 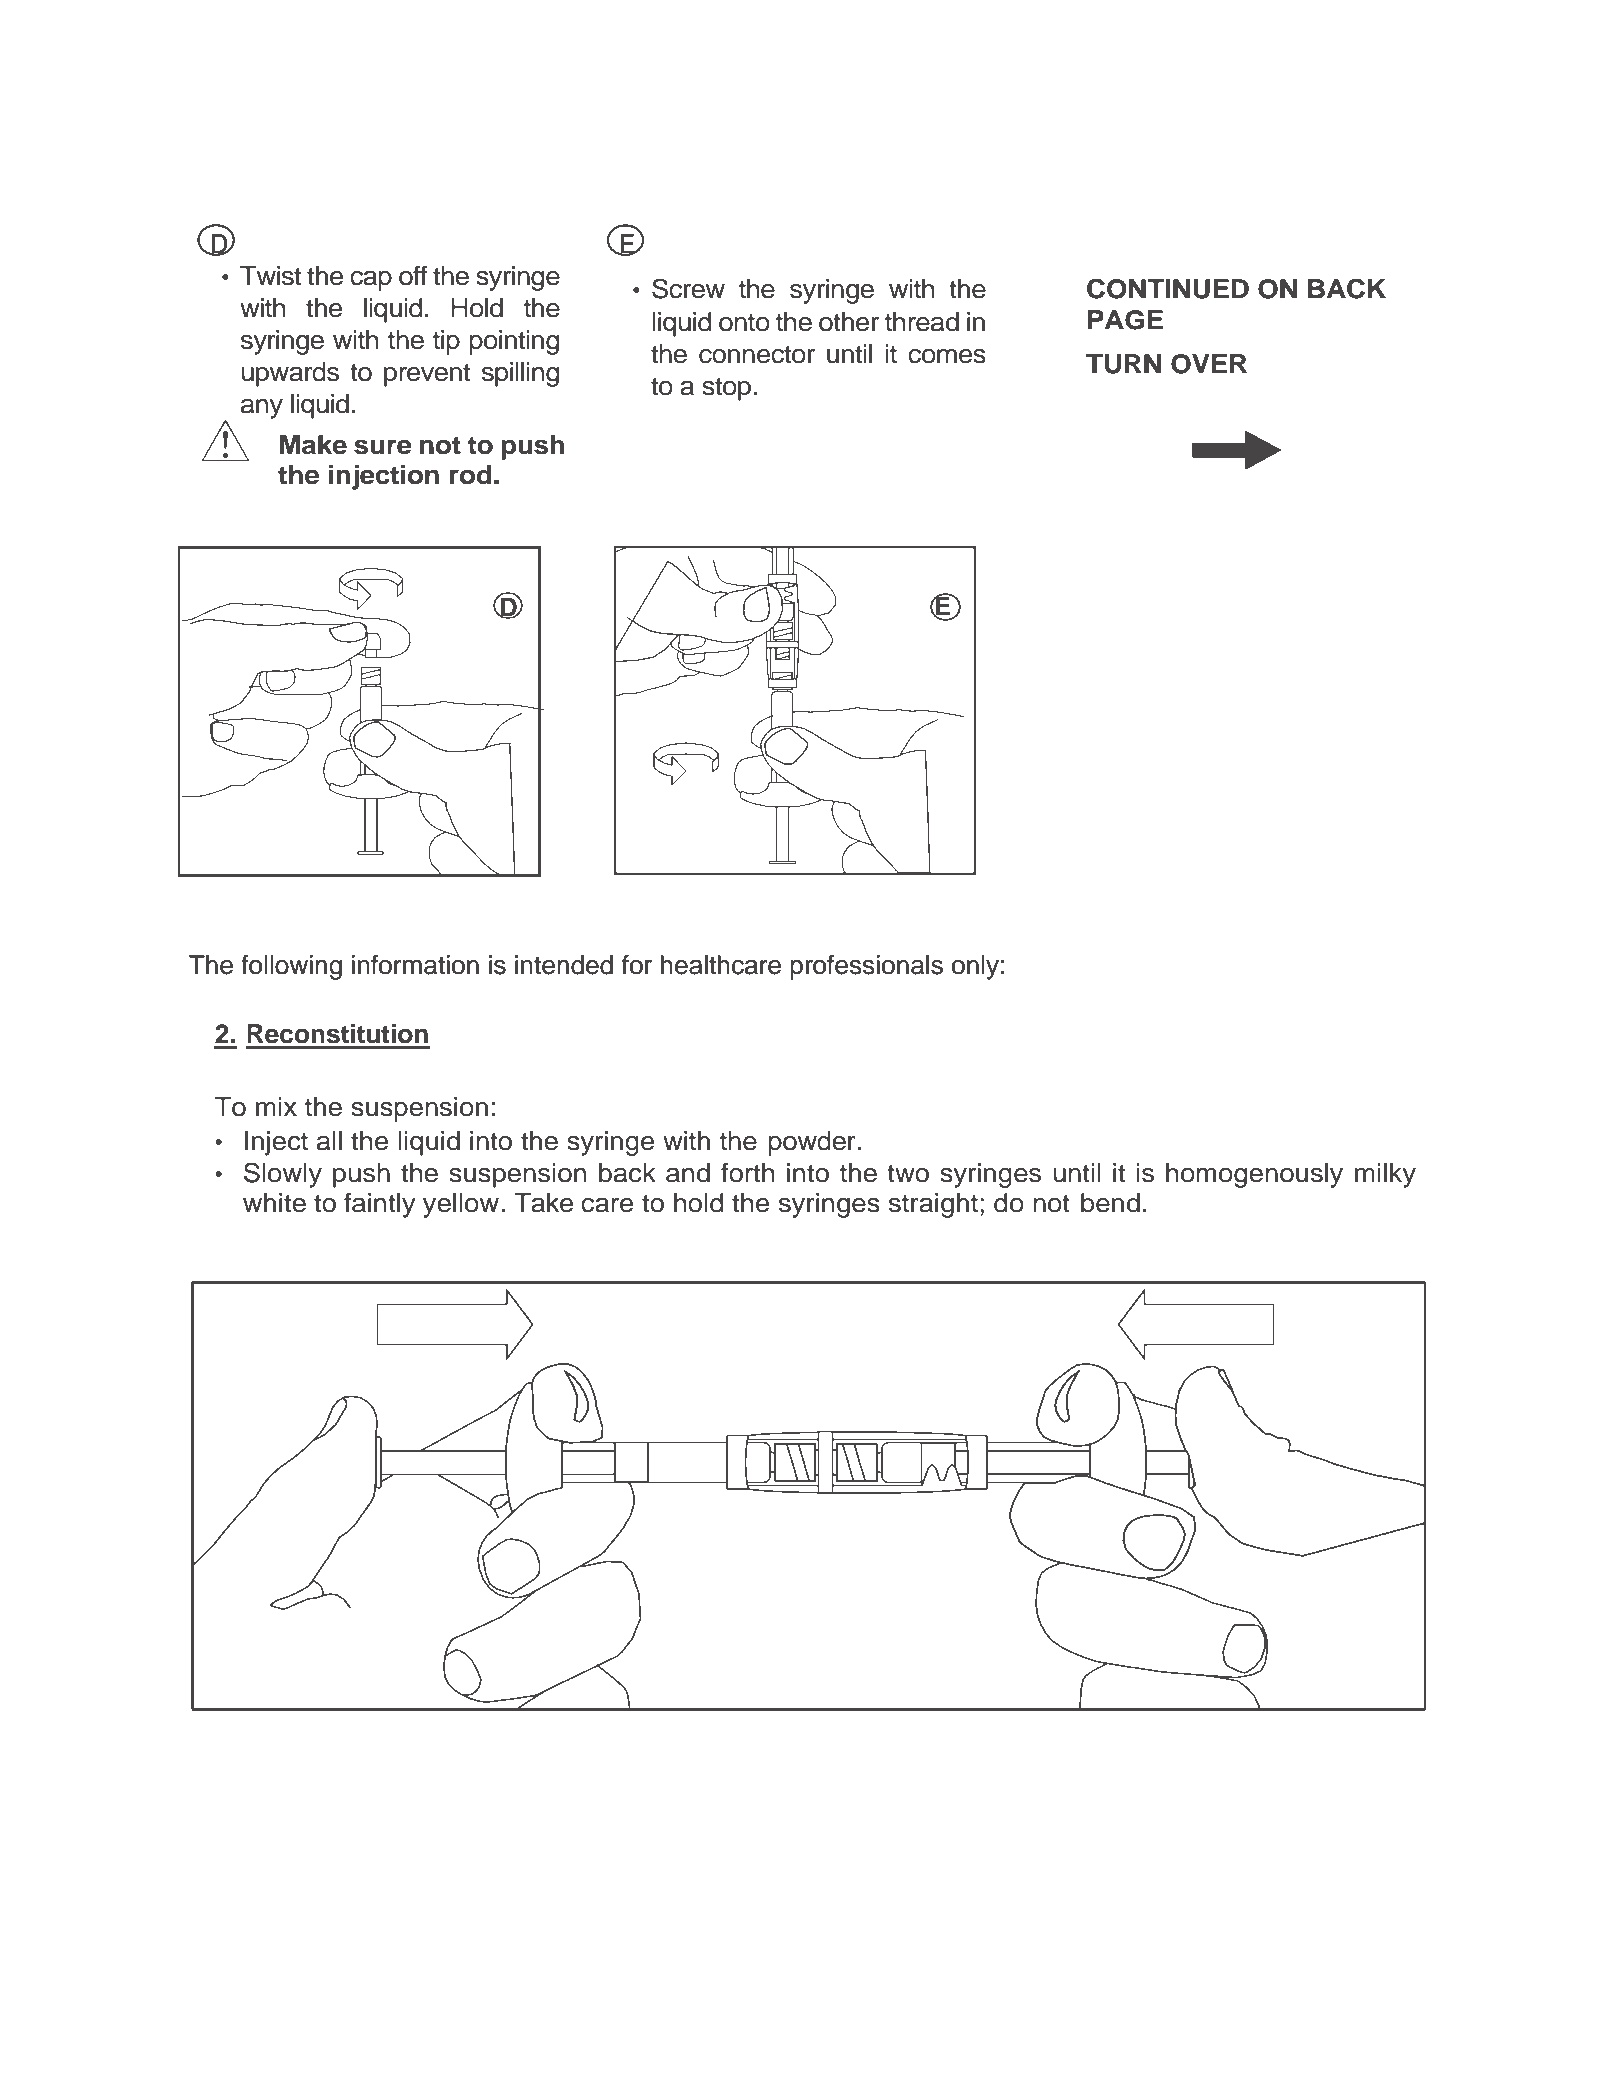 I want to click on OVER, so click(x=1209, y=364).
